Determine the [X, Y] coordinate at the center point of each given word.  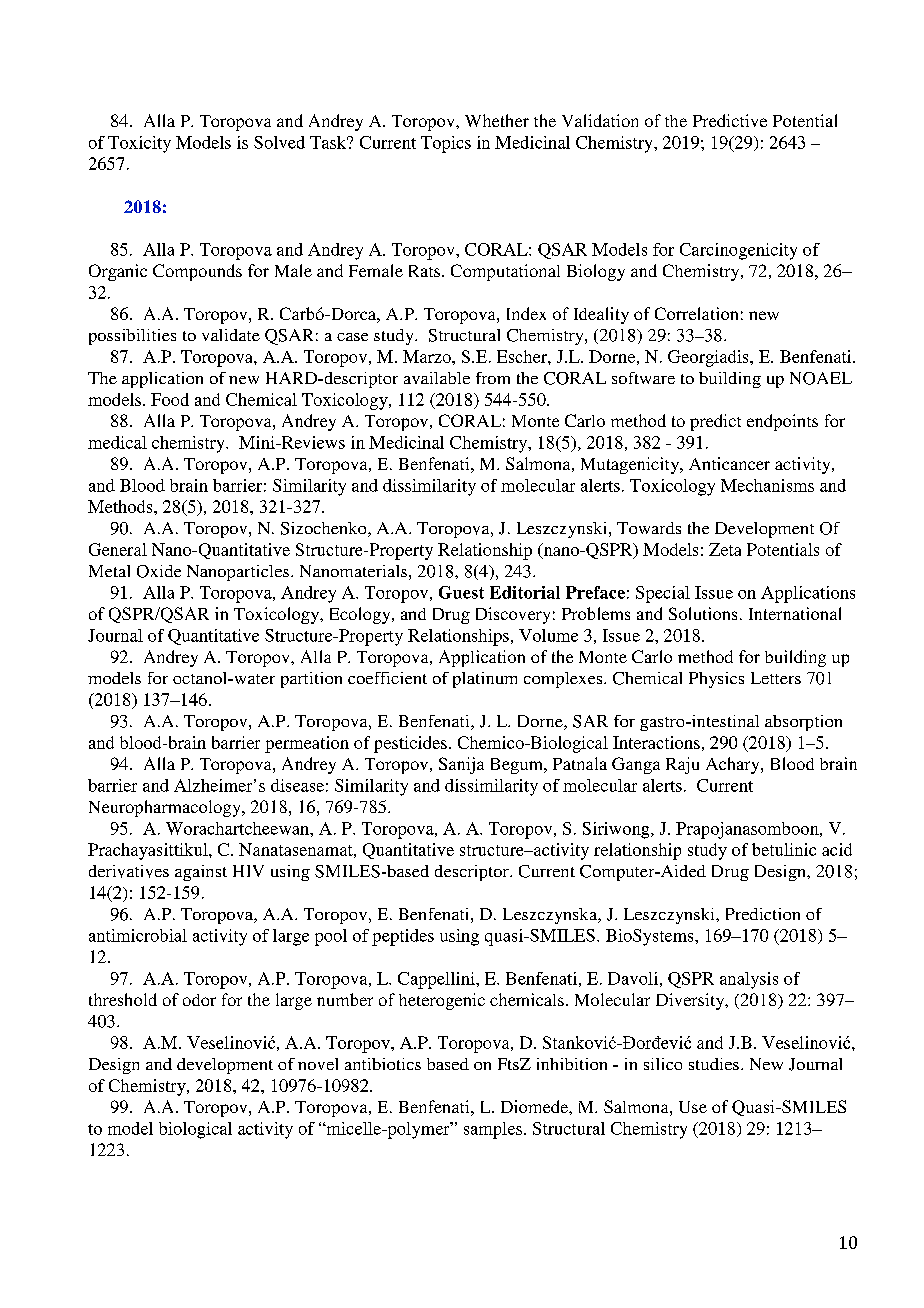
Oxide [159, 571]
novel [318, 1064]
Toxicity [139, 144]
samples [493, 1130]
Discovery [513, 615]
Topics [446, 144]
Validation [600, 120]
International [795, 613]
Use [693, 1107]
